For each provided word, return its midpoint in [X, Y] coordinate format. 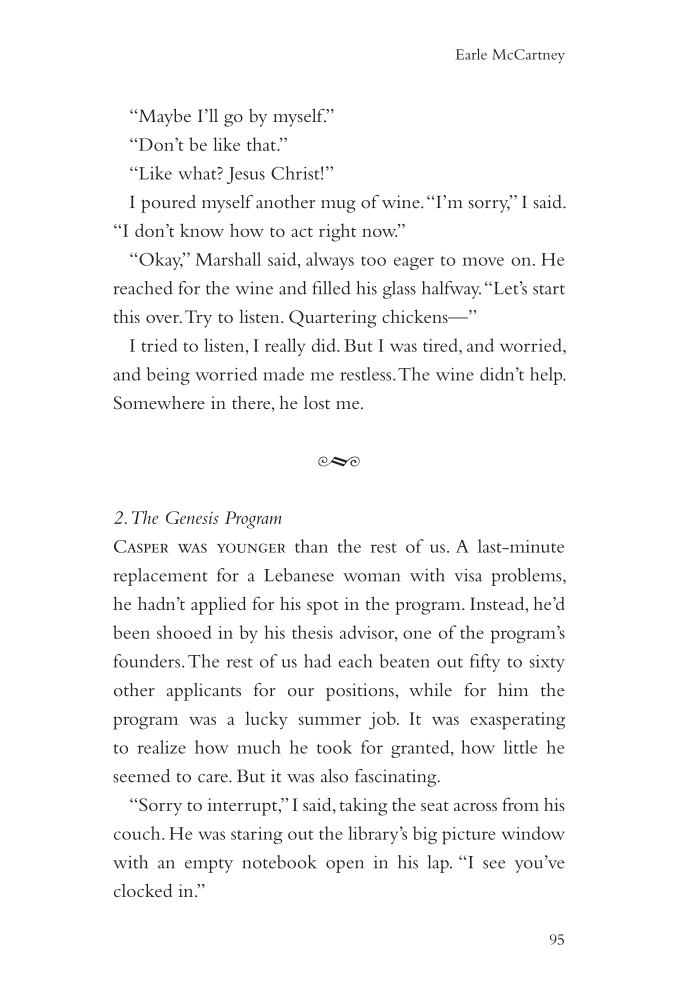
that [262, 144]
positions [361, 692]
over [164, 319]
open [345, 866]
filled [332, 288]
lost [317, 402]
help [547, 376]
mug [338, 206]
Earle [471, 54]
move [483, 261]
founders [146, 661]
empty [209, 865]
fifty [485, 663]
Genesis [192, 517]
